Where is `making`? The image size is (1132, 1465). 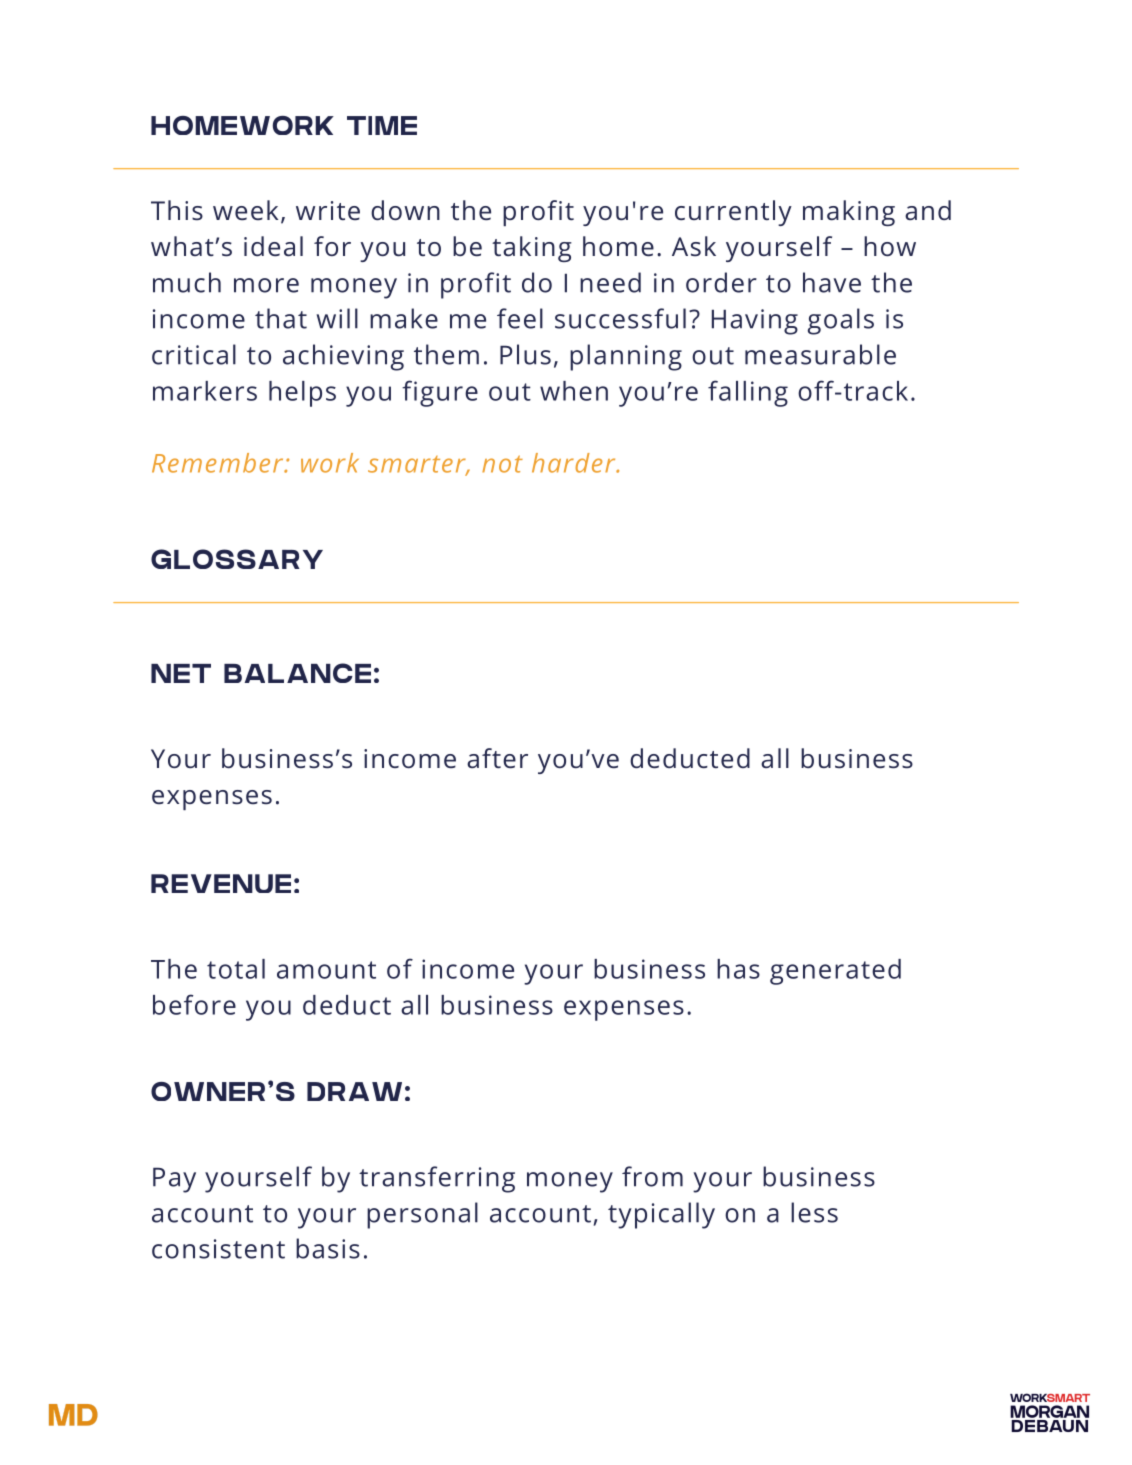
making is located at coordinates (849, 213).
